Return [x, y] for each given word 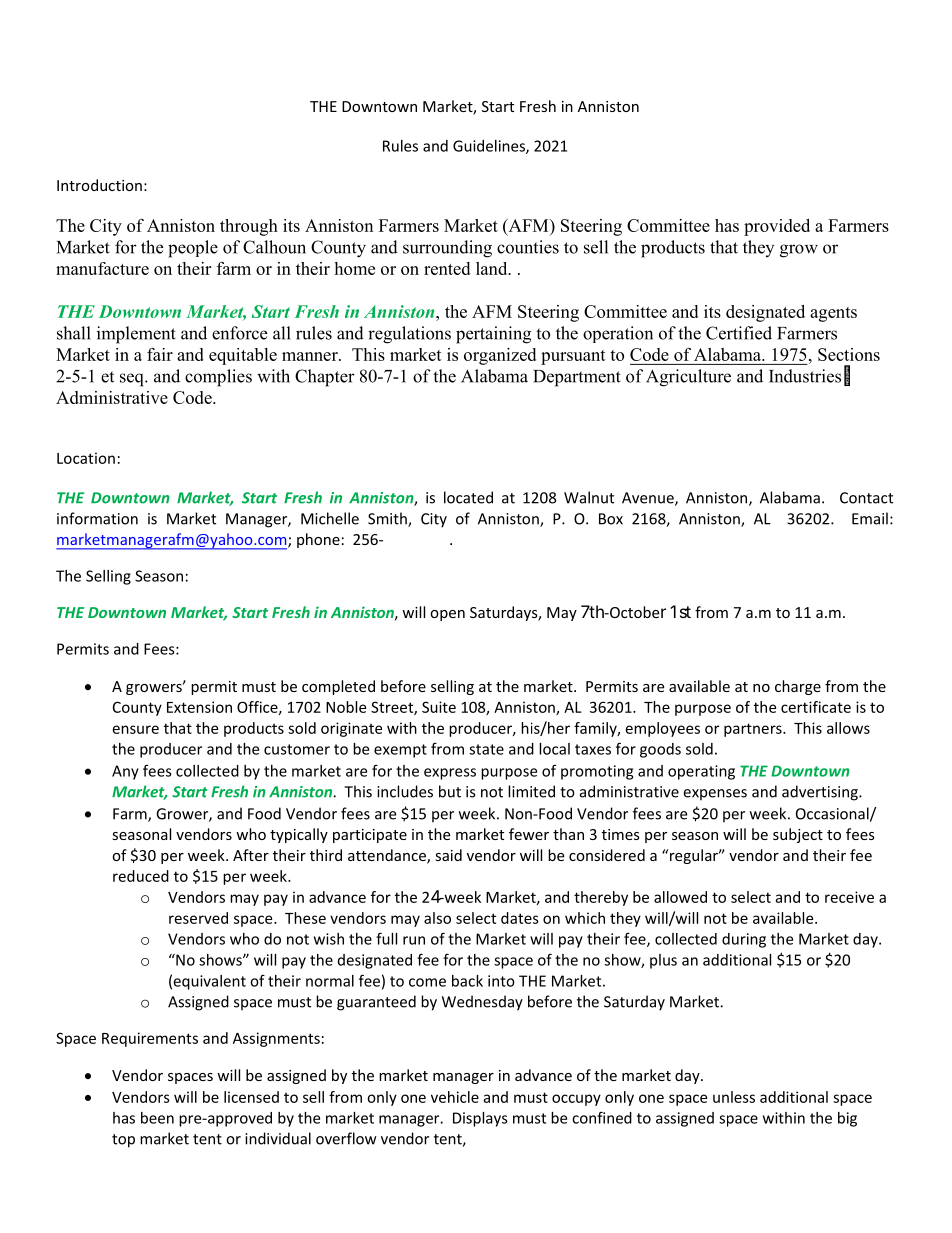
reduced [141, 876]
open [447, 615]
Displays [480, 1119]
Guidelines [490, 147]
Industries [805, 376]
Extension [199, 707]
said [448, 855]
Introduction [99, 185]
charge [798, 687]
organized [500, 356]
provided [777, 227]
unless [734, 1097]
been [157, 1118]
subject [798, 835]
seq [133, 380]
